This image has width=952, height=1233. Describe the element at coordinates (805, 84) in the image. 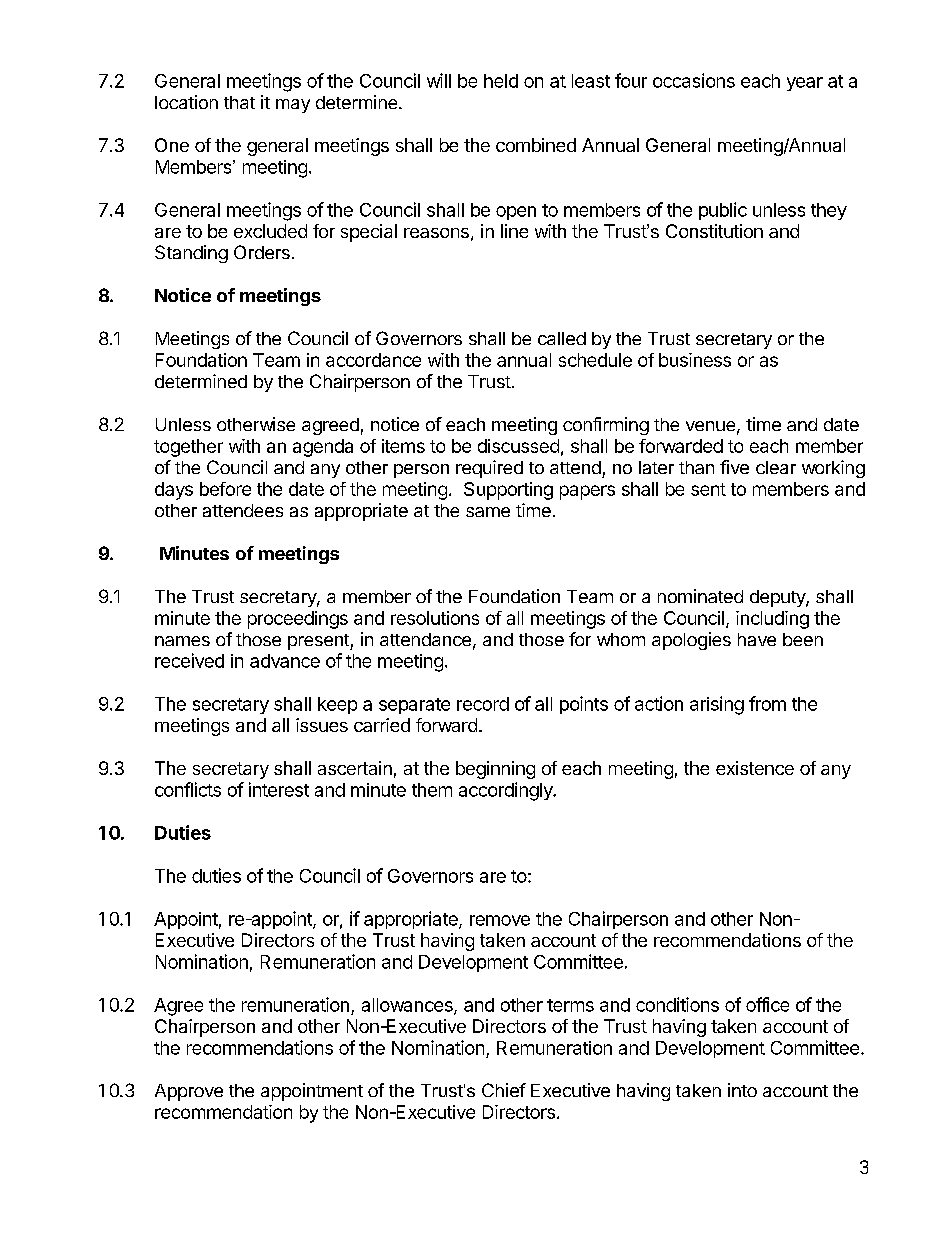

I see `year` at that location.
